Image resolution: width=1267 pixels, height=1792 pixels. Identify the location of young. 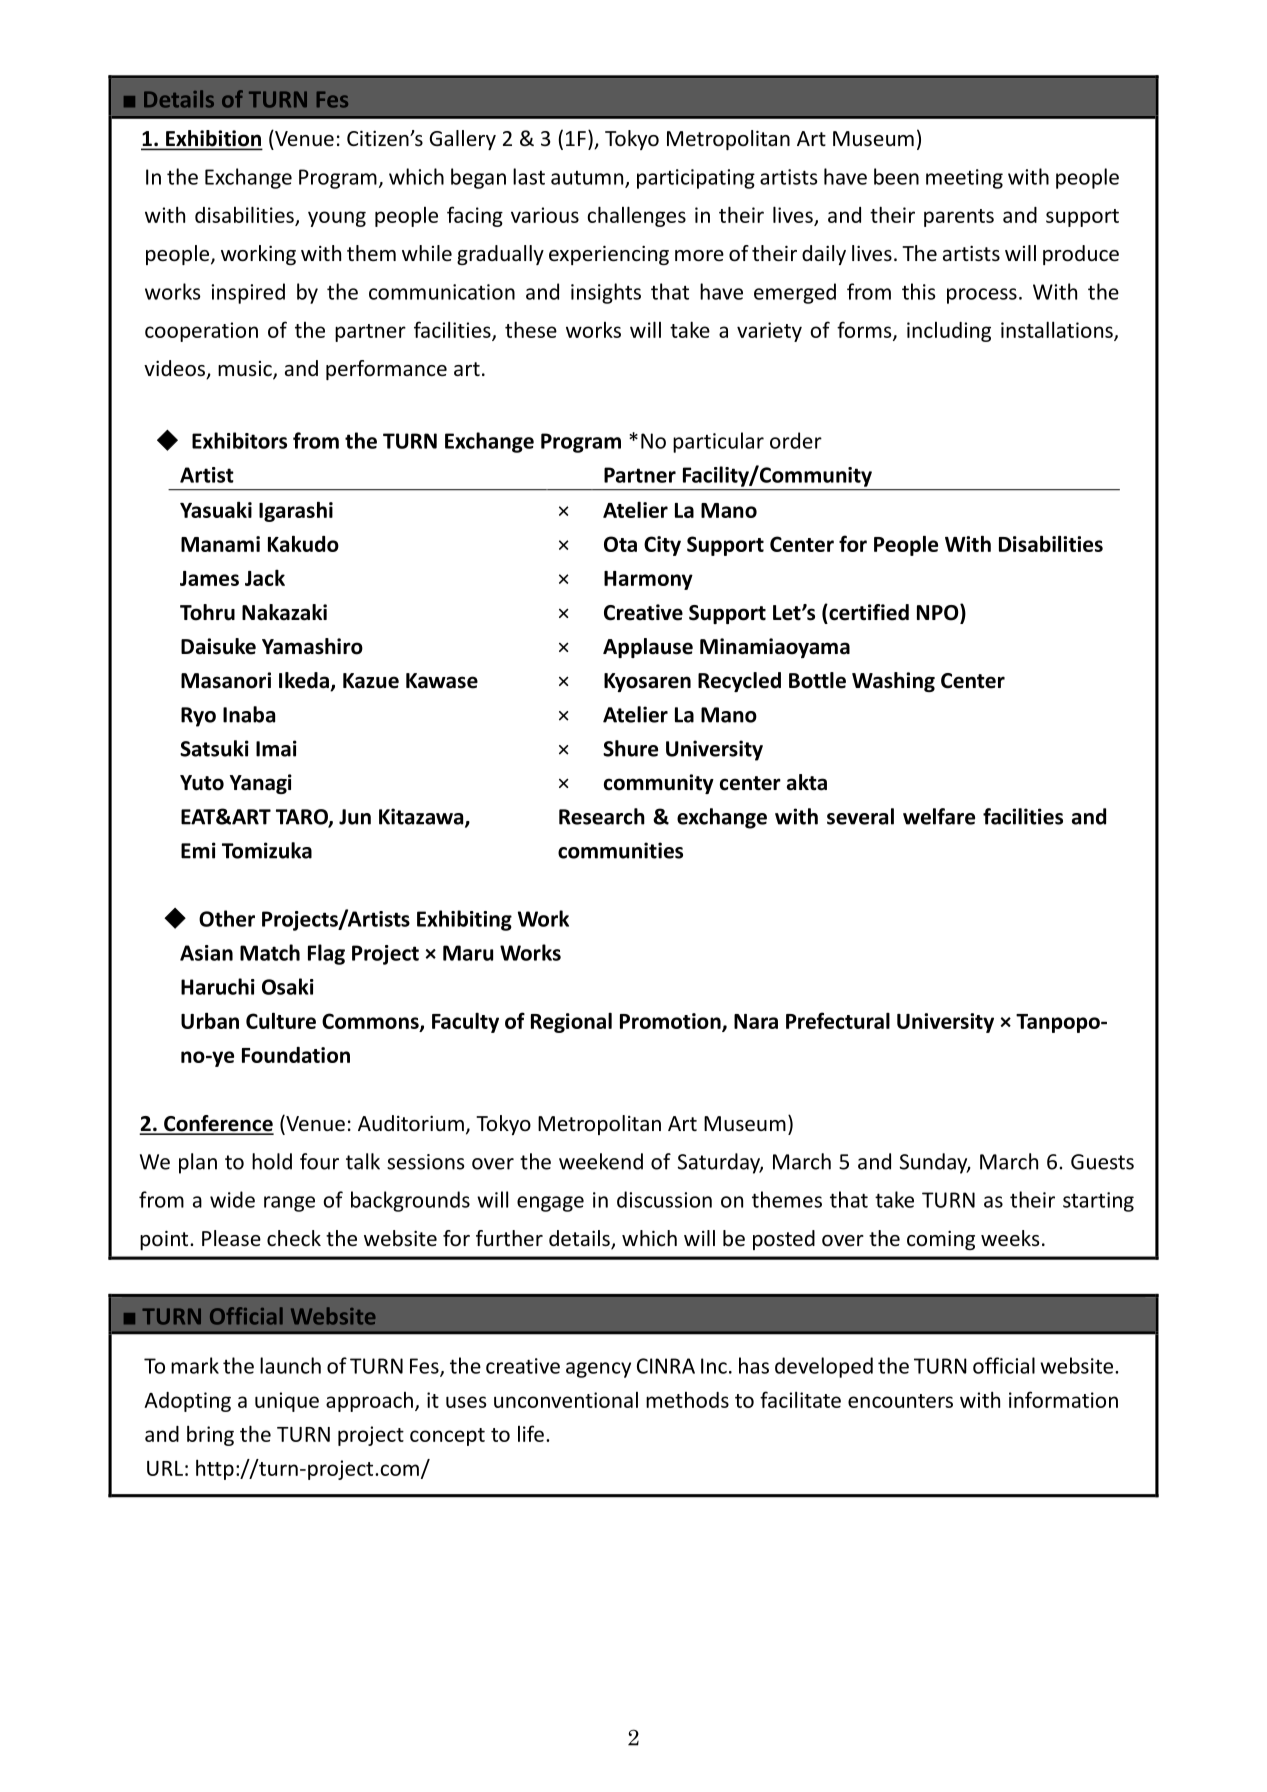
(337, 219).
